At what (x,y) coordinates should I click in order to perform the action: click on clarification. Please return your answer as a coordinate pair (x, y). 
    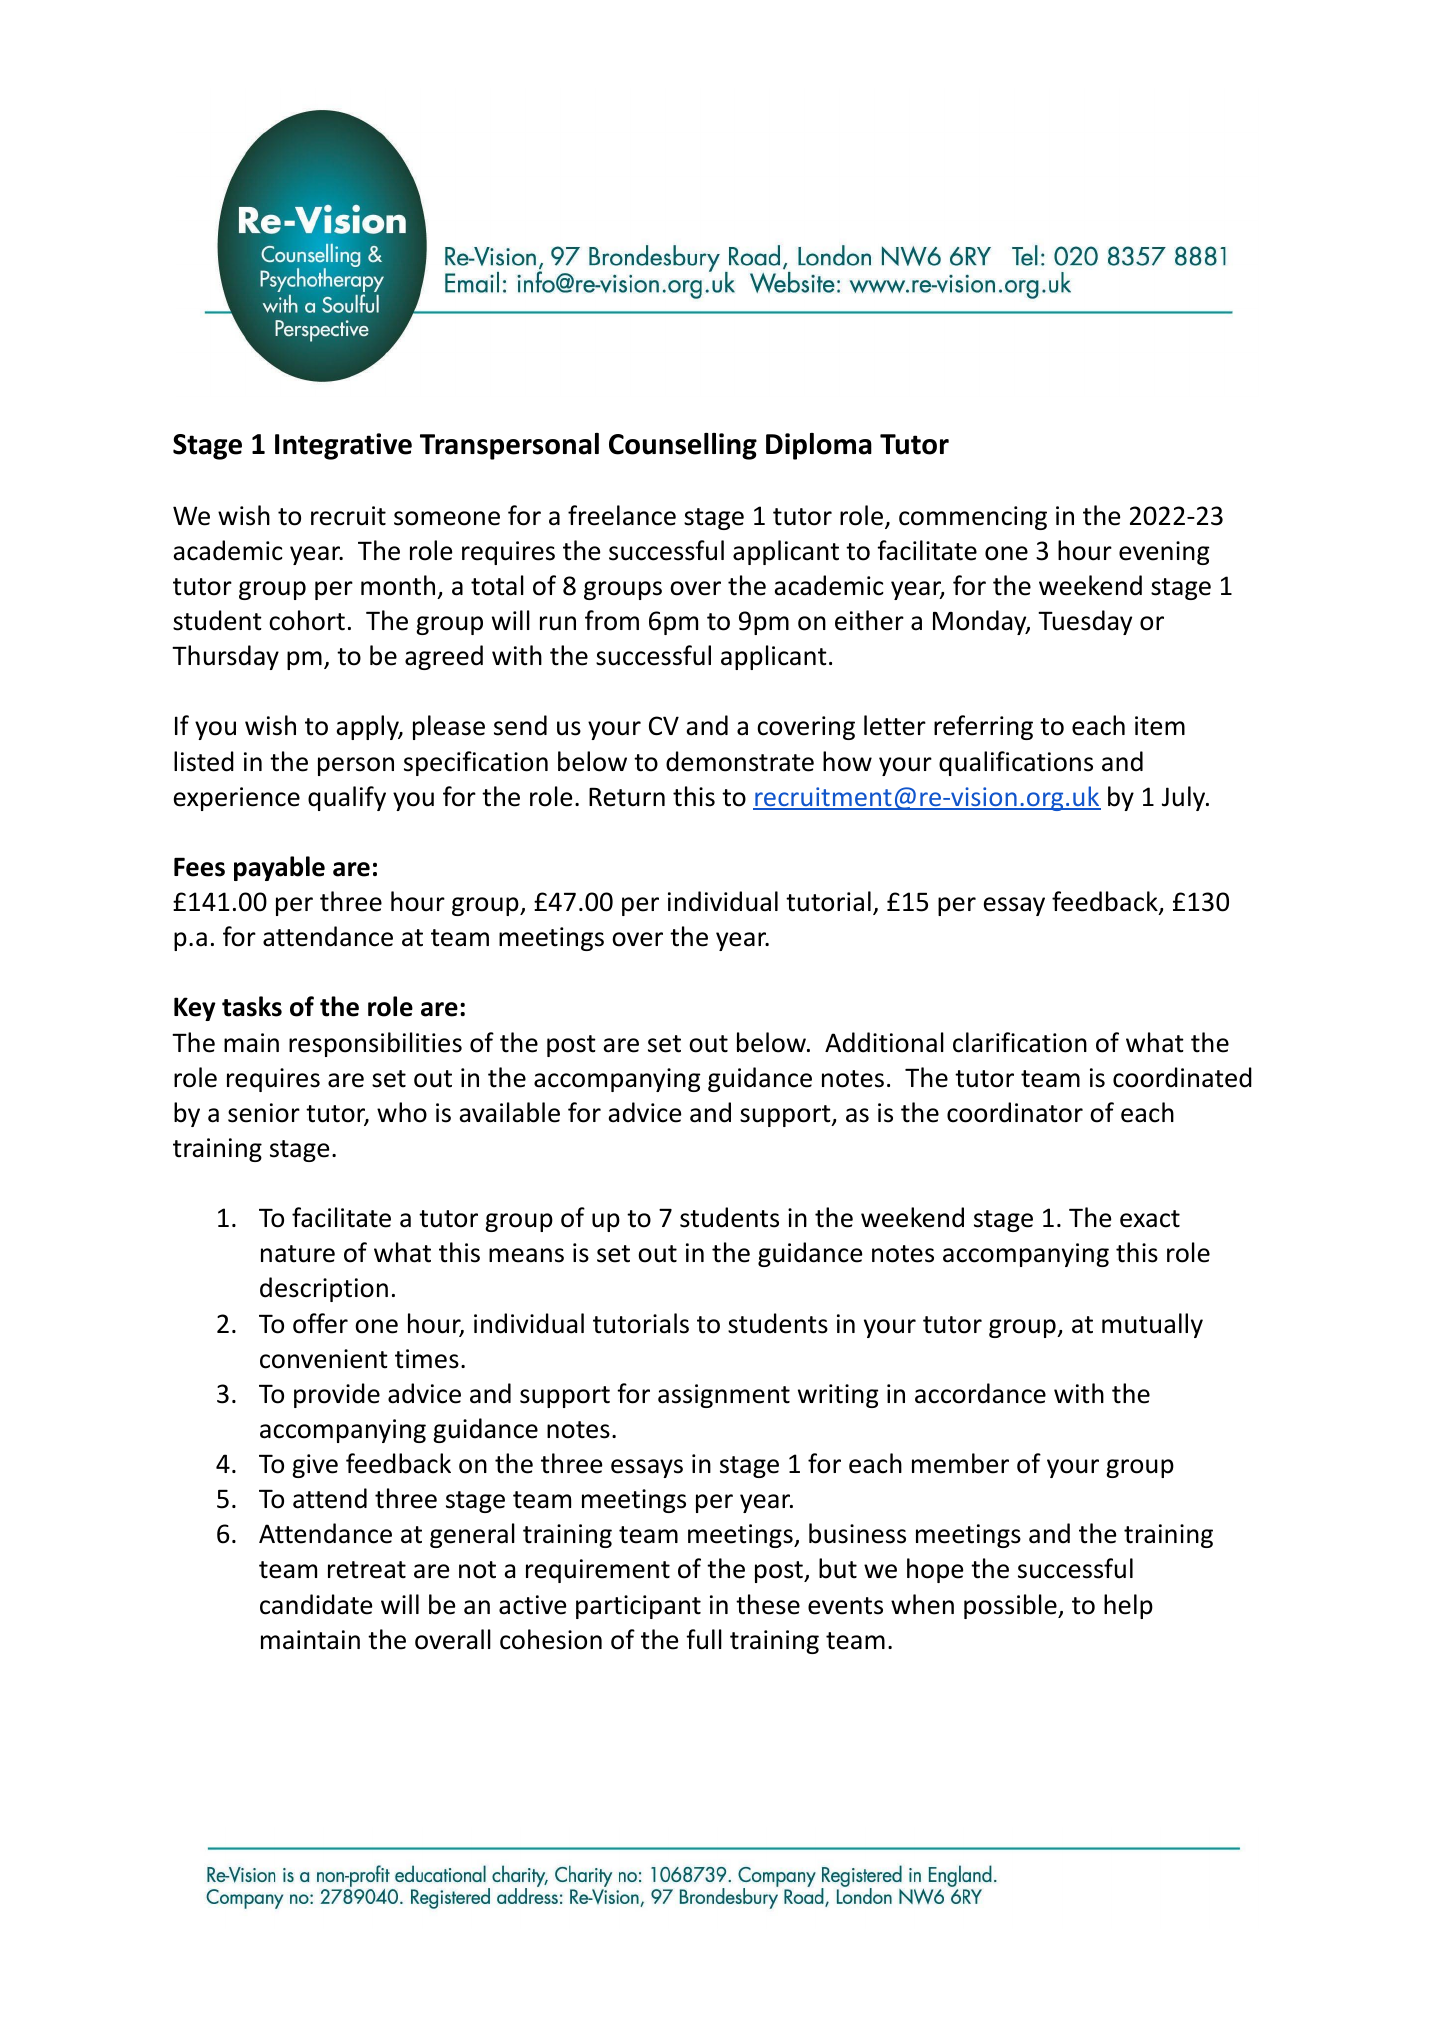
    Looking at the image, I should click on (1020, 1042).
